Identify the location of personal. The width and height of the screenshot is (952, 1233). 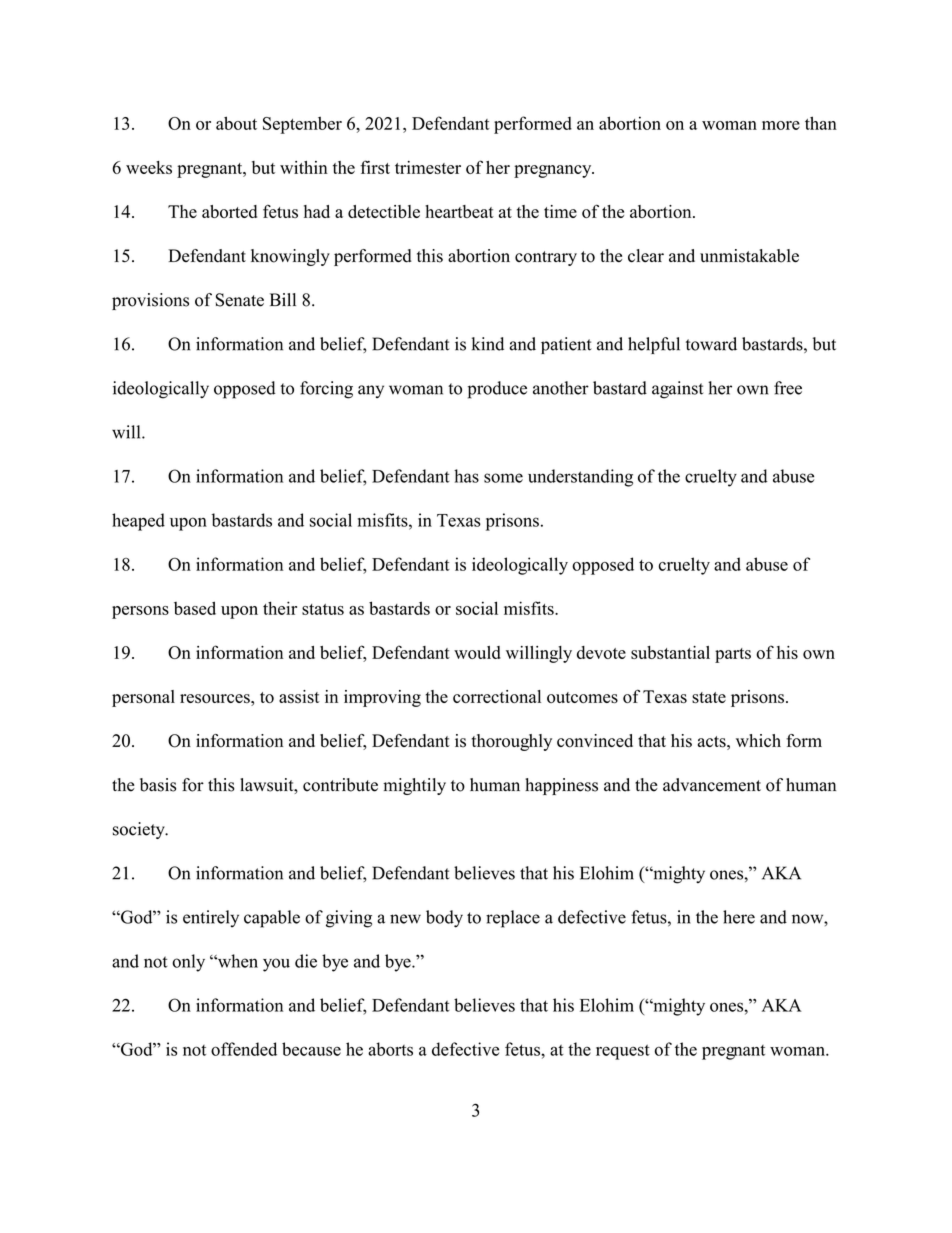
(143, 698).
